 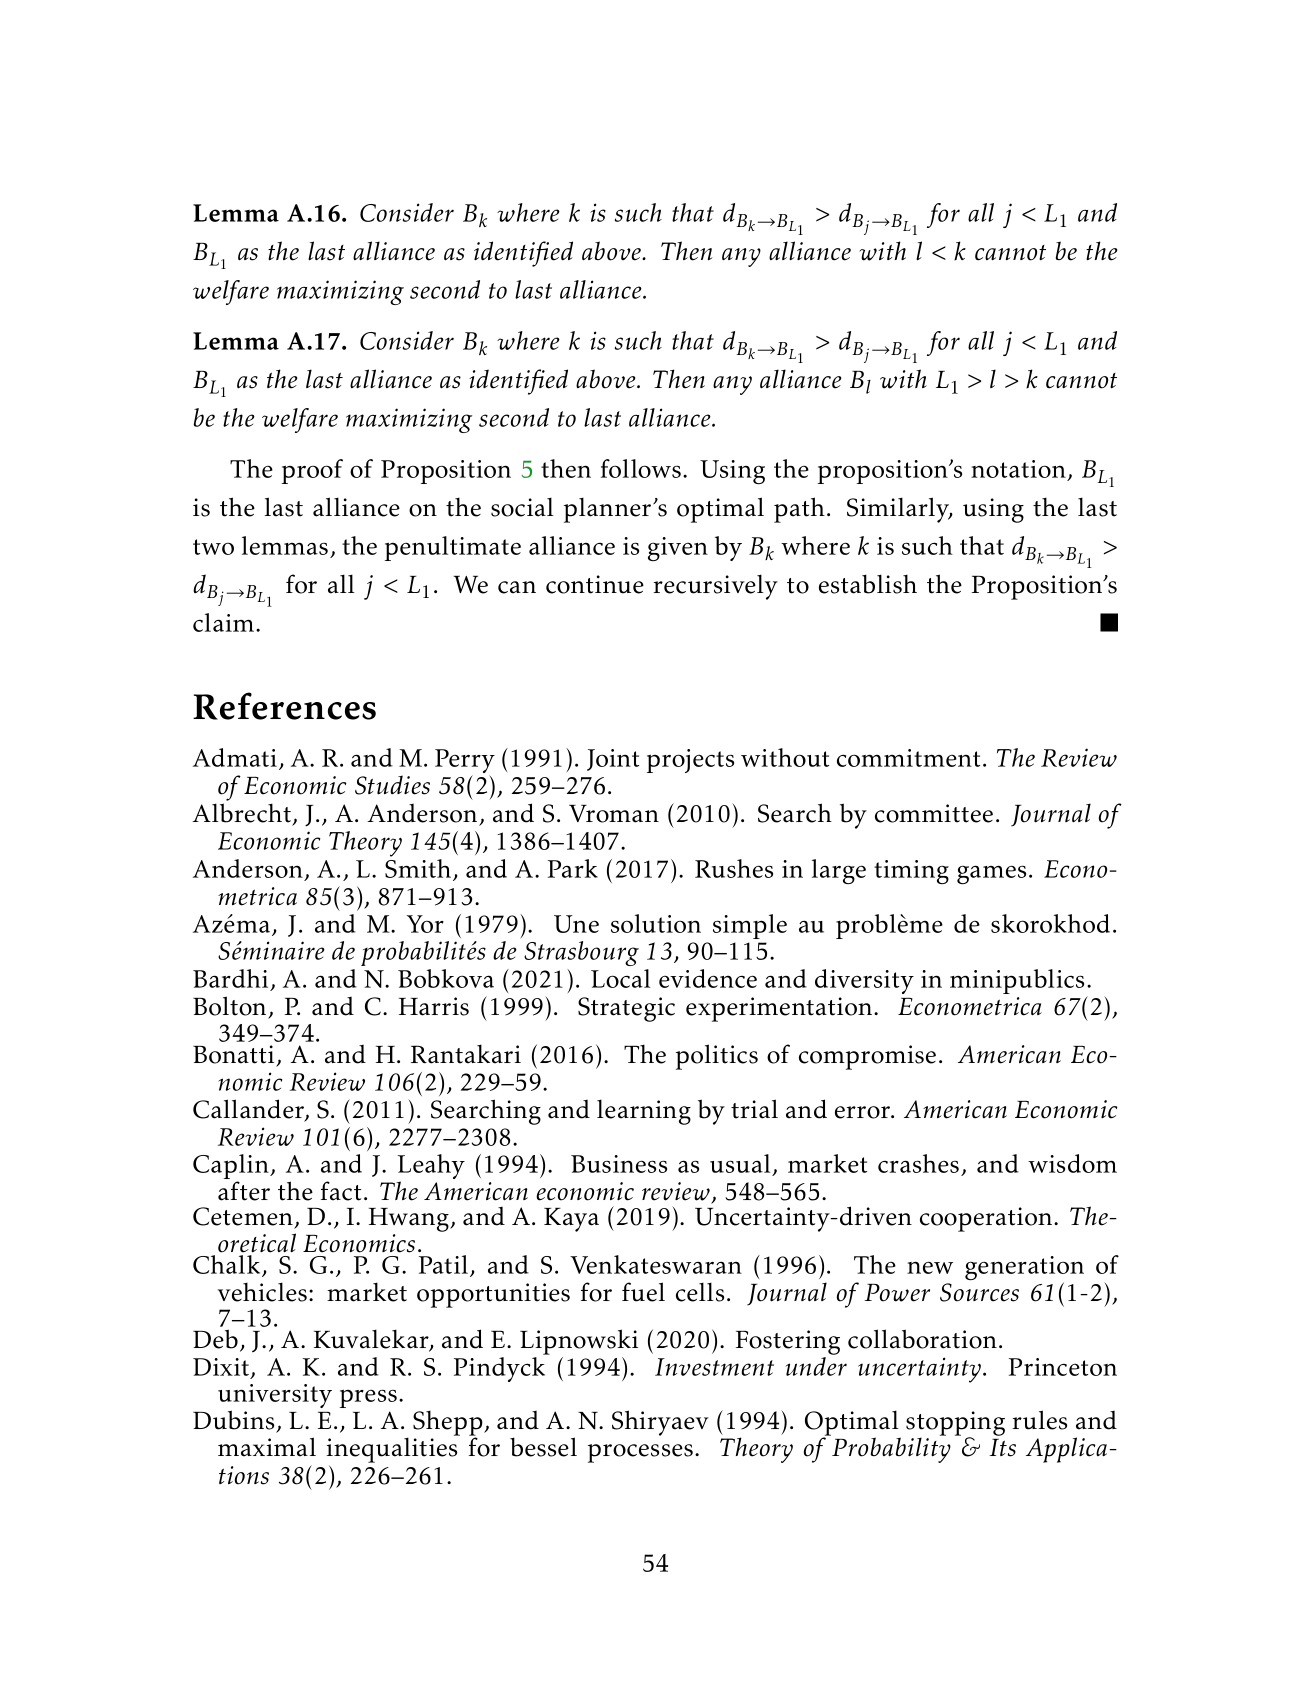 What do you see at coordinates (955, 1424) in the document?
I see `stopping` at bounding box center [955, 1424].
